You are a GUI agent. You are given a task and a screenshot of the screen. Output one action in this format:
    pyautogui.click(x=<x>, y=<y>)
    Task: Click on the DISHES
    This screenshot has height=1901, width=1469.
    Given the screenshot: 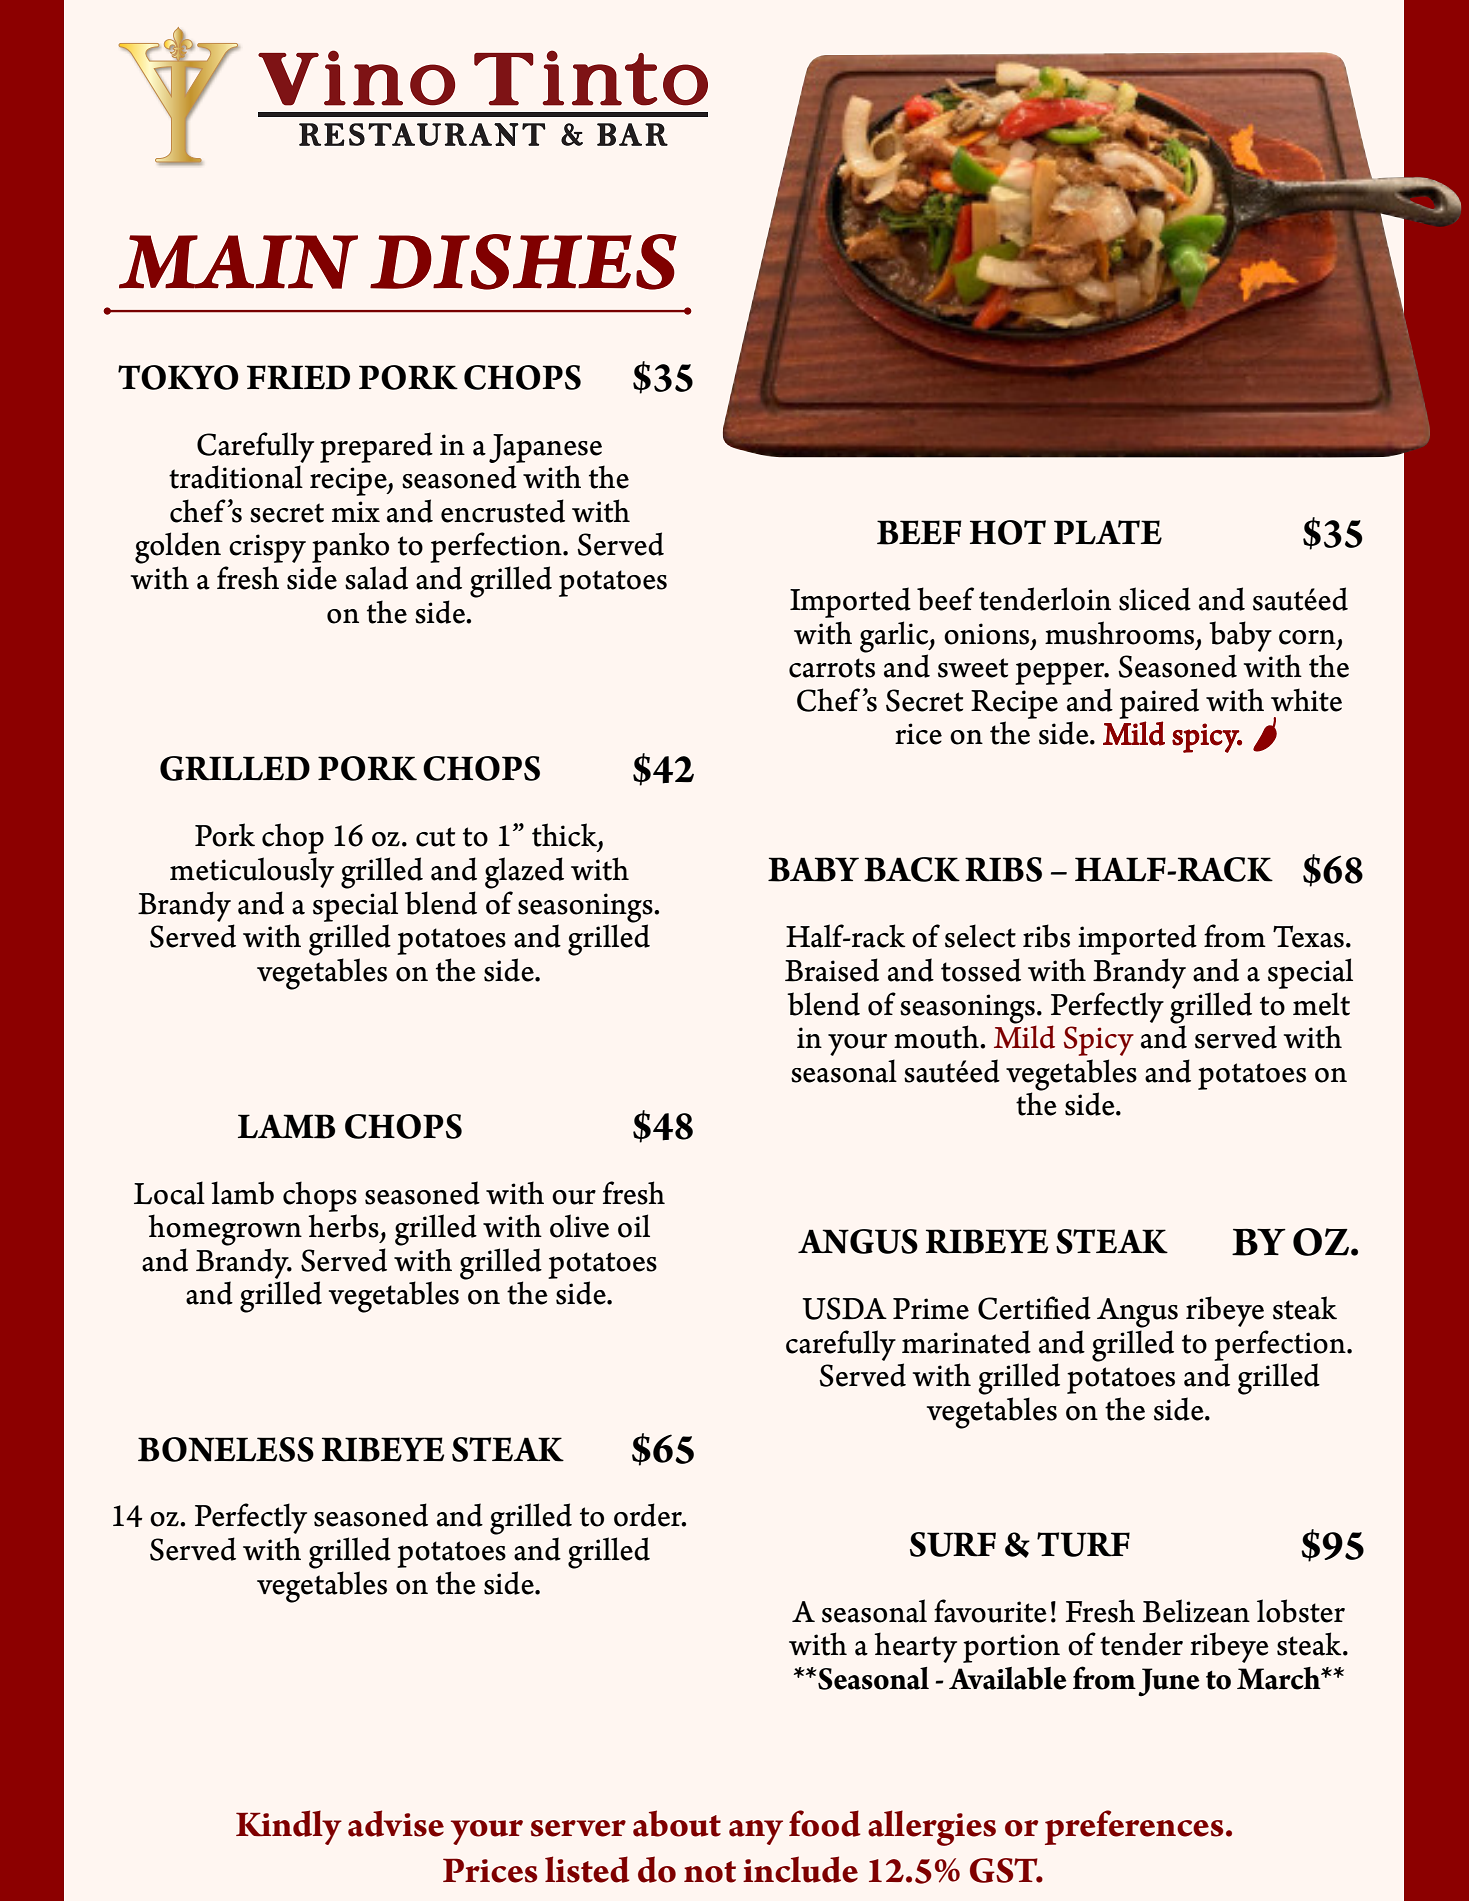 What is the action you would take?
    pyautogui.click(x=523, y=262)
